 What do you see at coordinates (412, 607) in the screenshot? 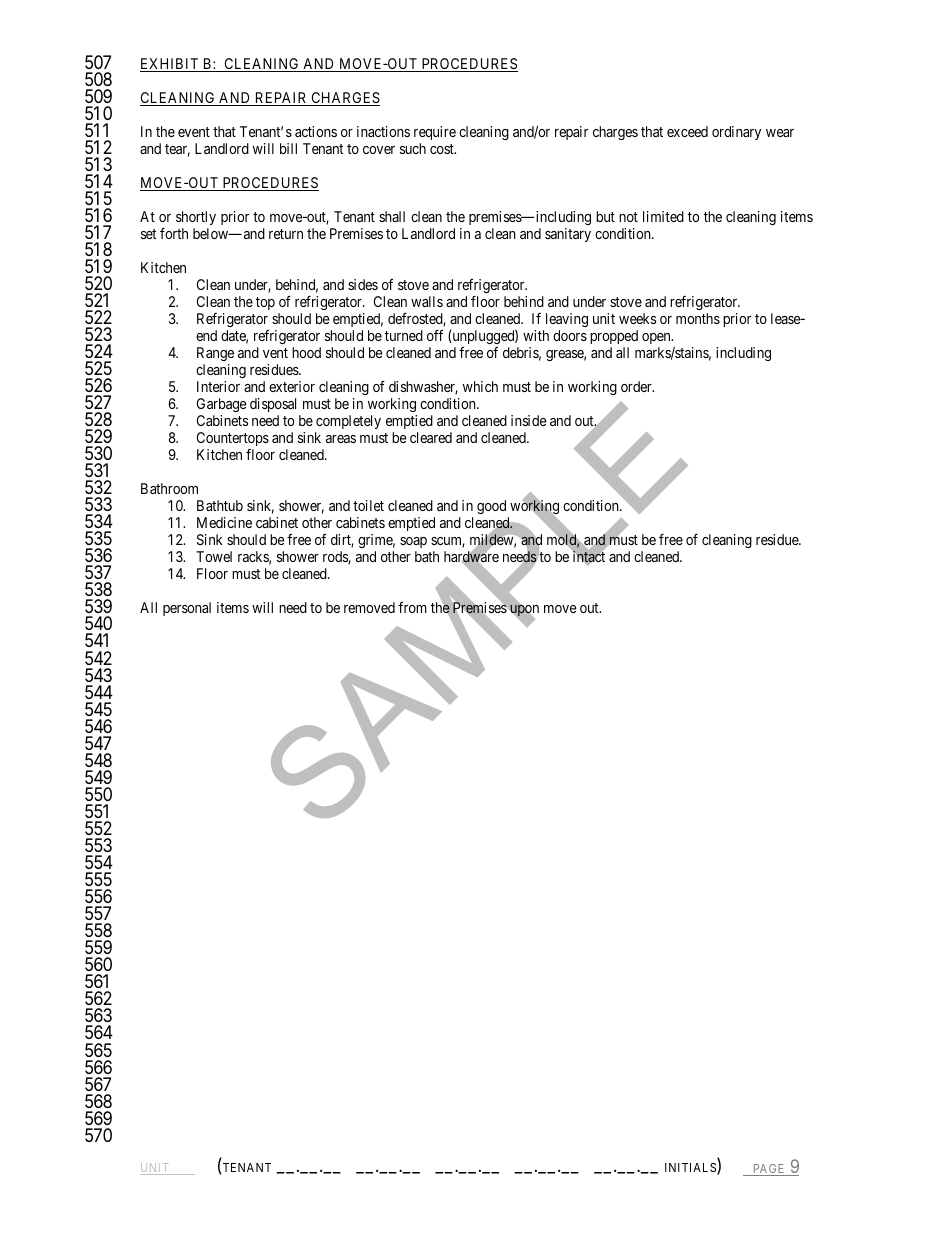
I see `from` at bounding box center [412, 607].
